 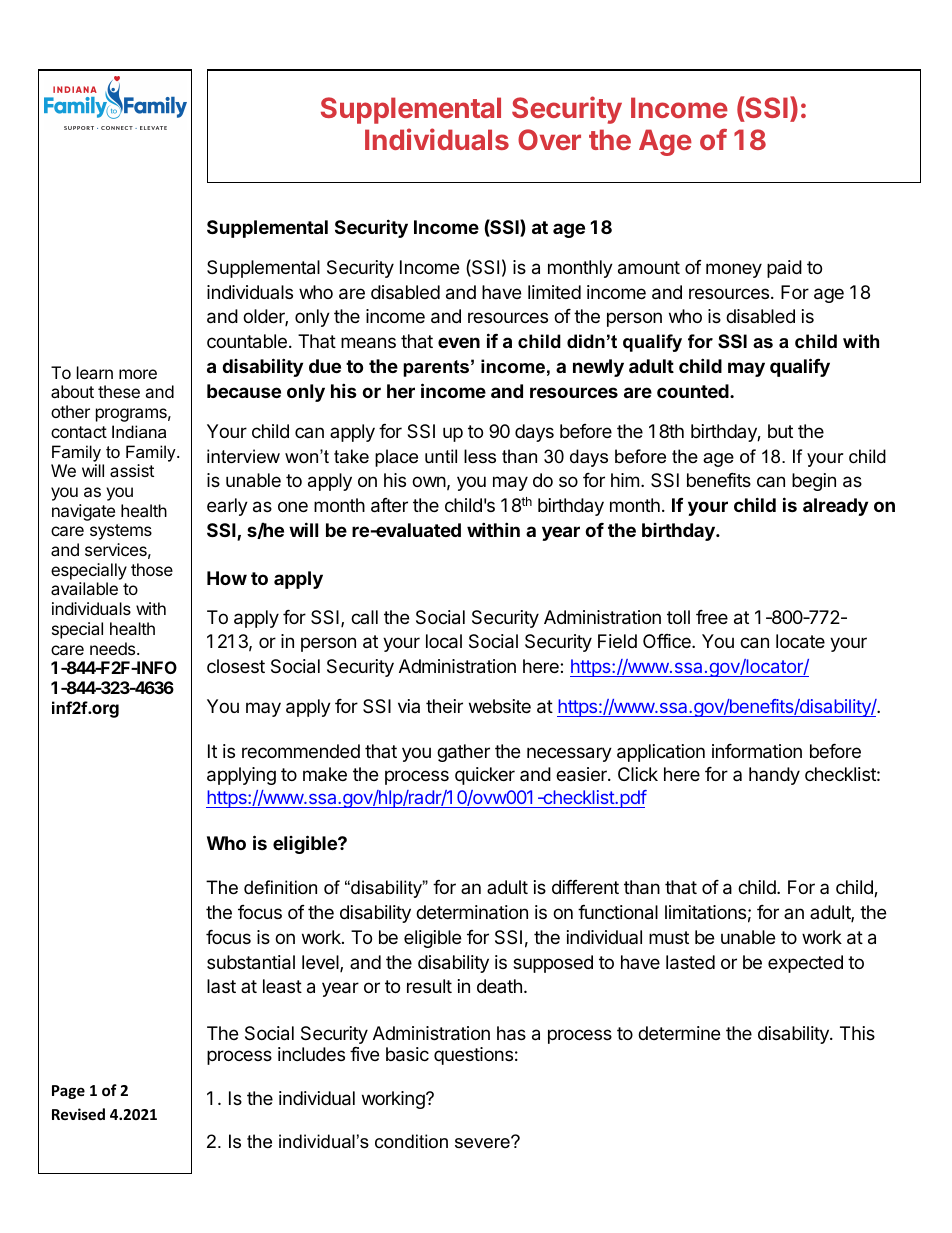 What do you see at coordinates (78, 1114) in the document?
I see `Revised` at bounding box center [78, 1114].
